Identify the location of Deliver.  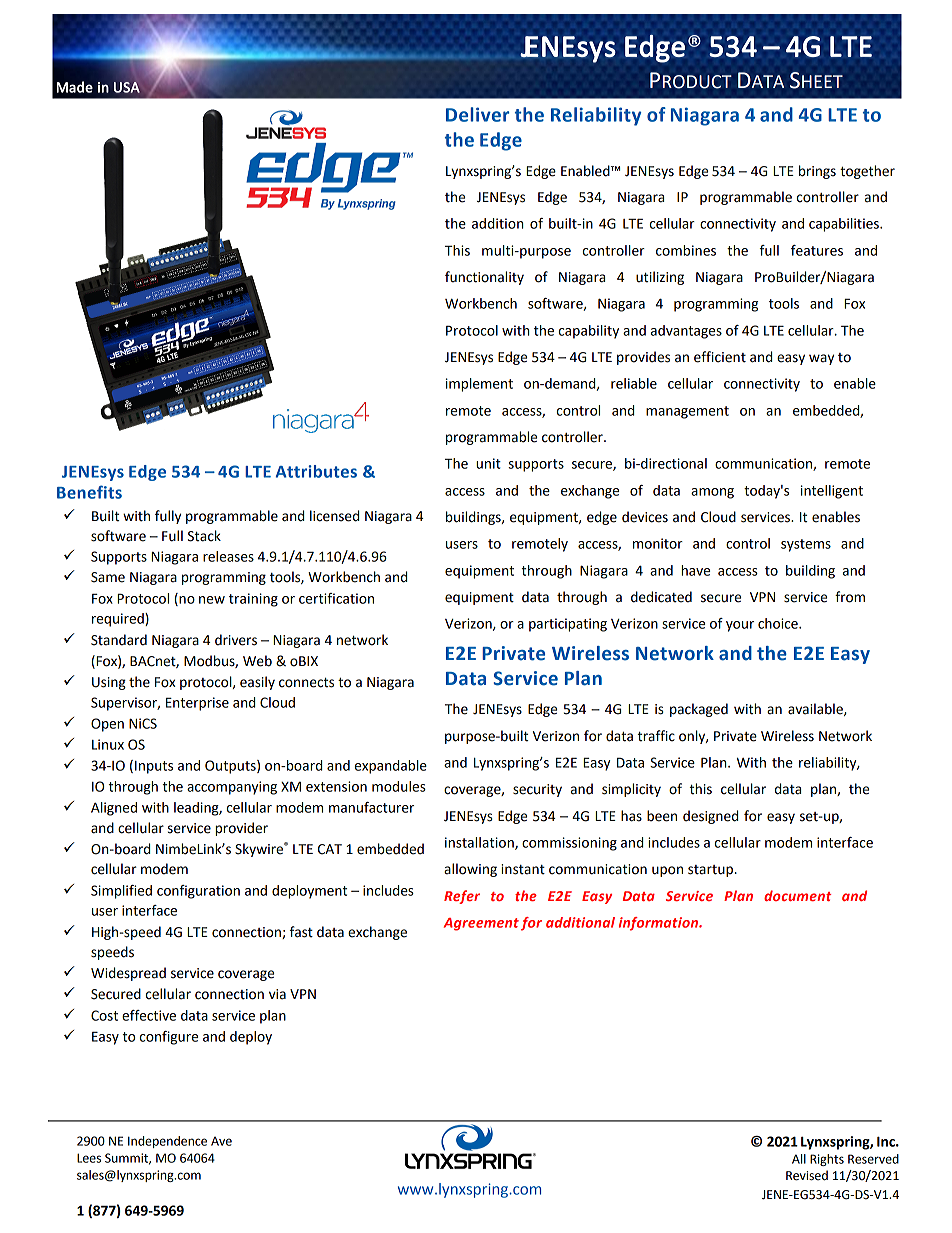
(477, 114).
